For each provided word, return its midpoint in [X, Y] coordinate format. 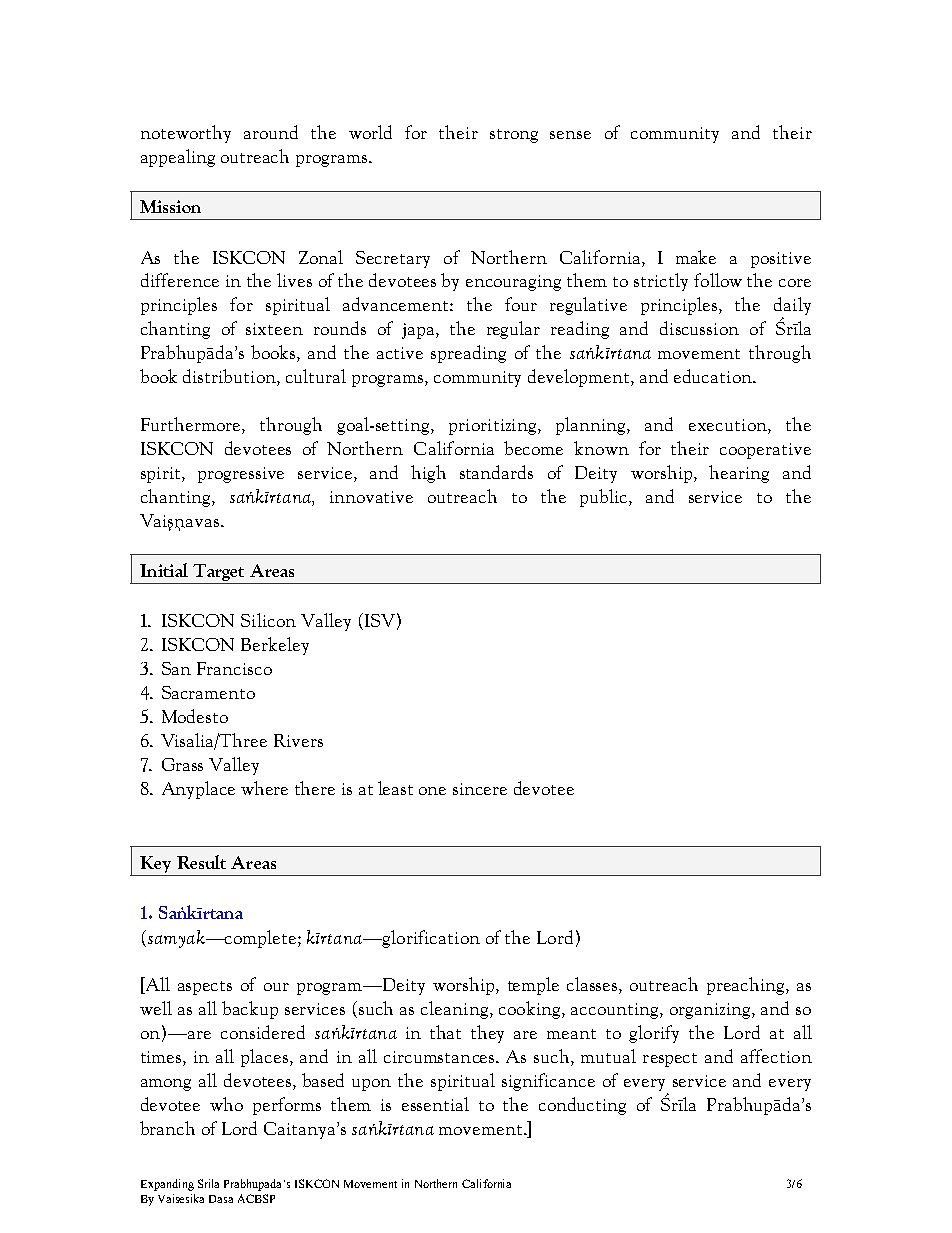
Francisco [234, 668]
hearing [739, 474]
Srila [208, 1183]
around [271, 132]
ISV [378, 621]
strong [514, 136]
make [696, 257]
